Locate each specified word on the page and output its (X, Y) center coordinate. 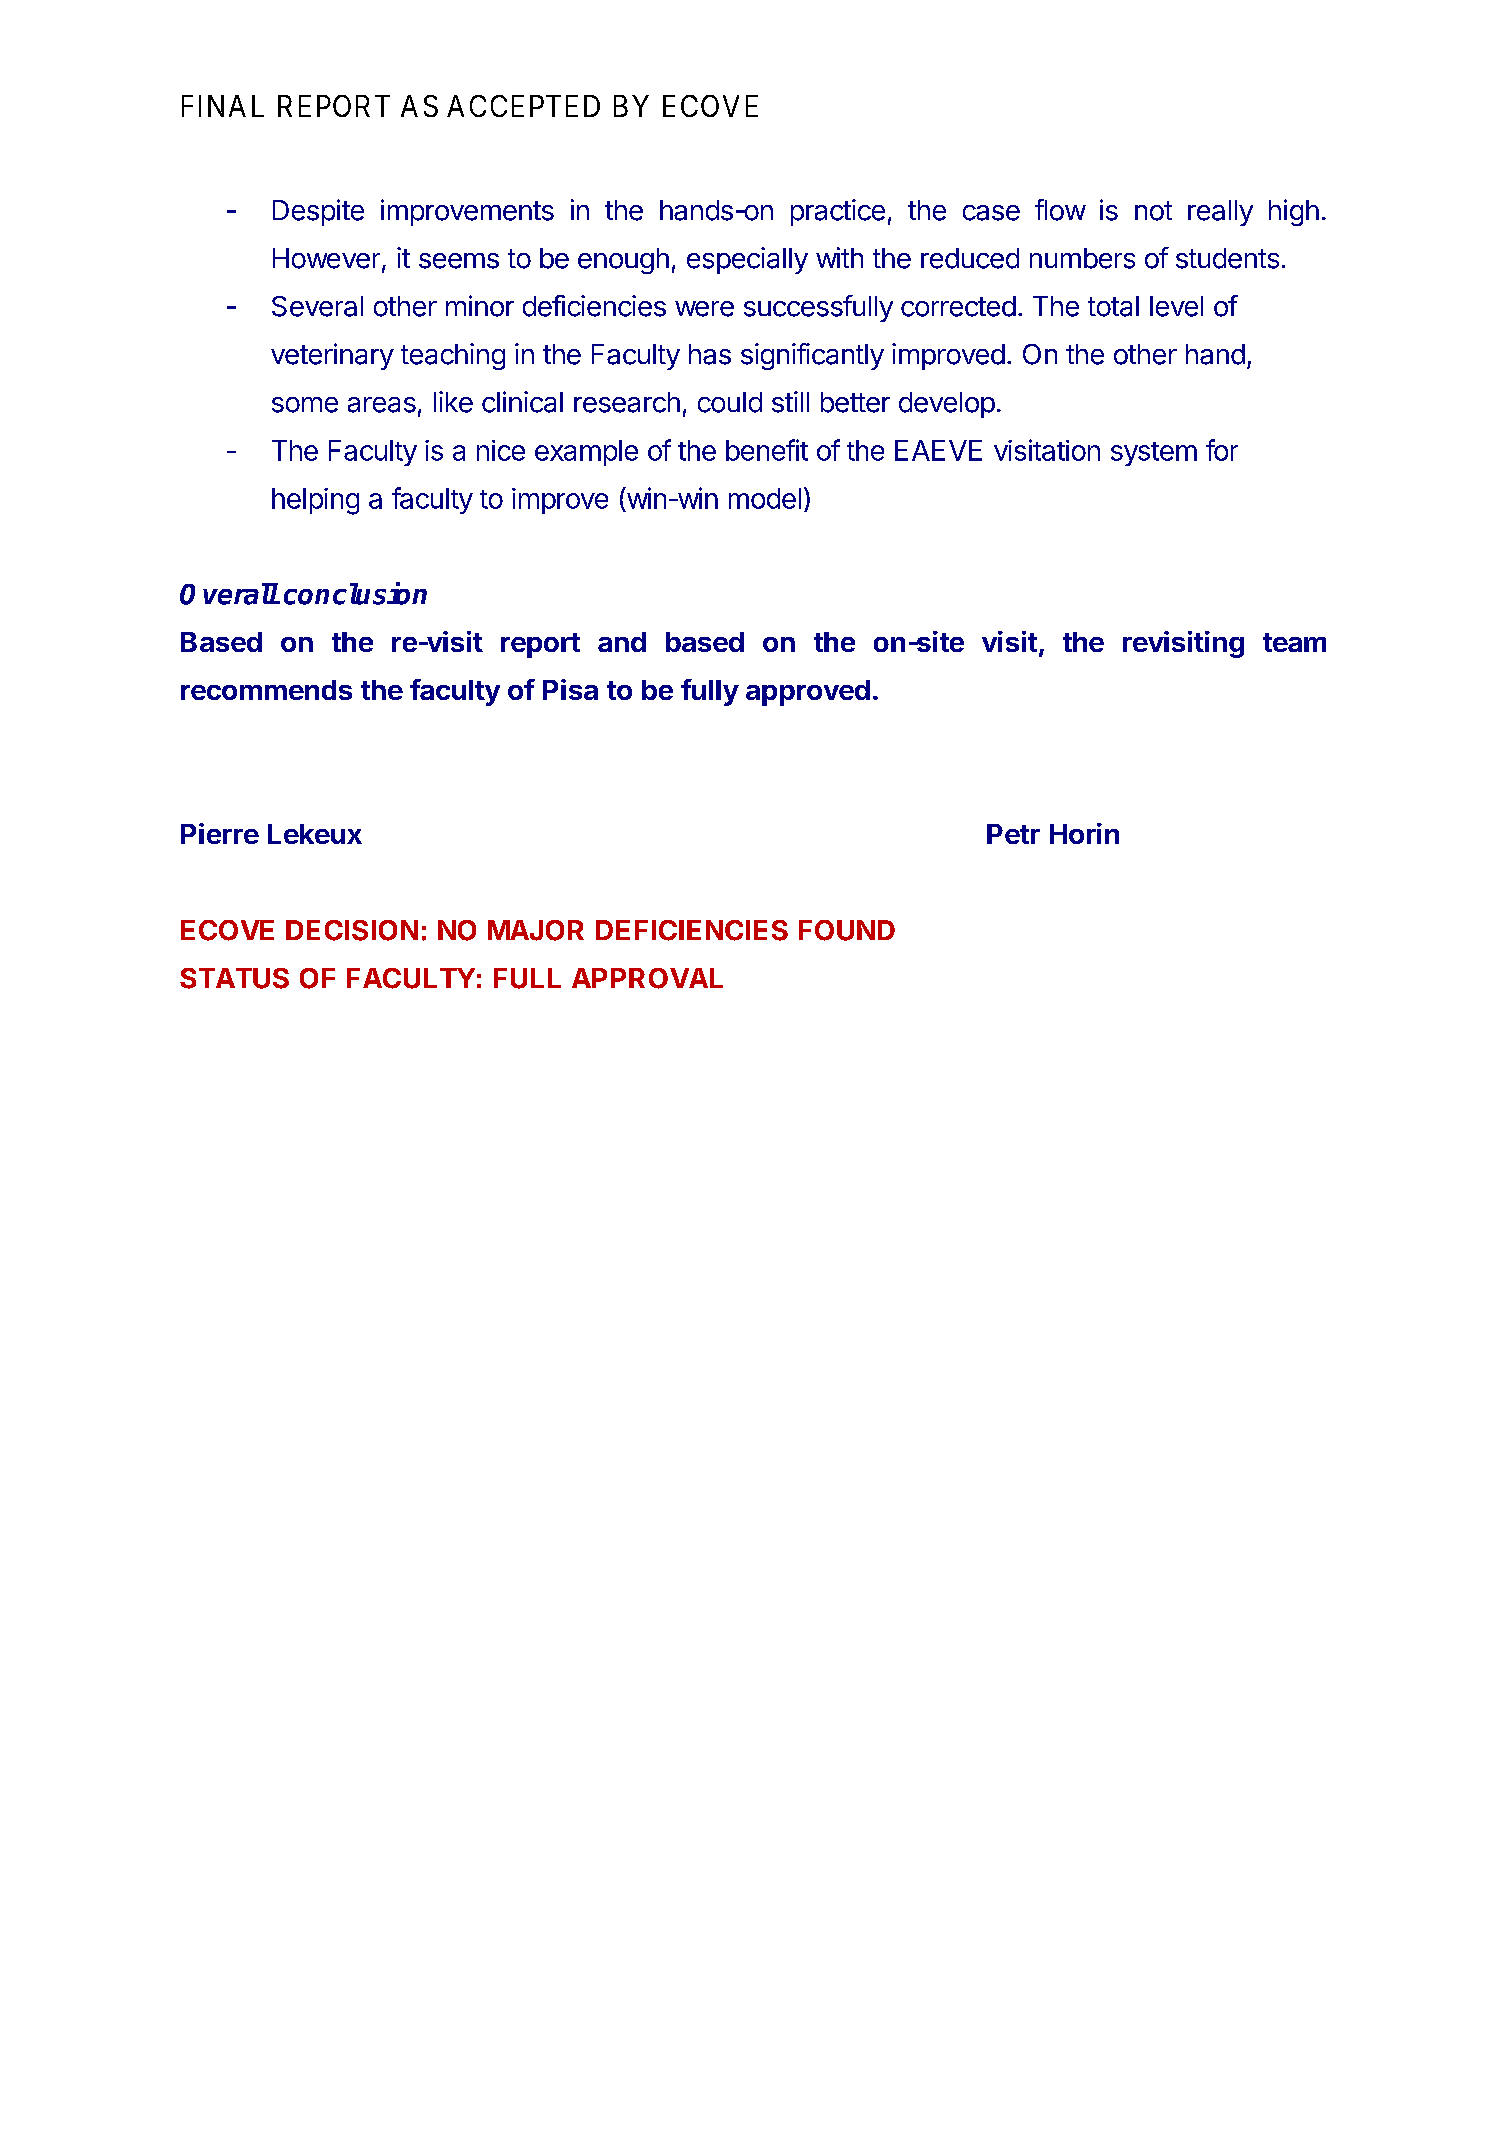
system (1154, 454)
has (710, 354)
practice (838, 212)
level (1176, 306)
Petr (1013, 834)
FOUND (847, 930)
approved (808, 693)
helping (315, 501)
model (765, 498)
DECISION (352, 930)
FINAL (223, 106)
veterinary (332, 356)
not (1153, 211)
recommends (266, 690)
